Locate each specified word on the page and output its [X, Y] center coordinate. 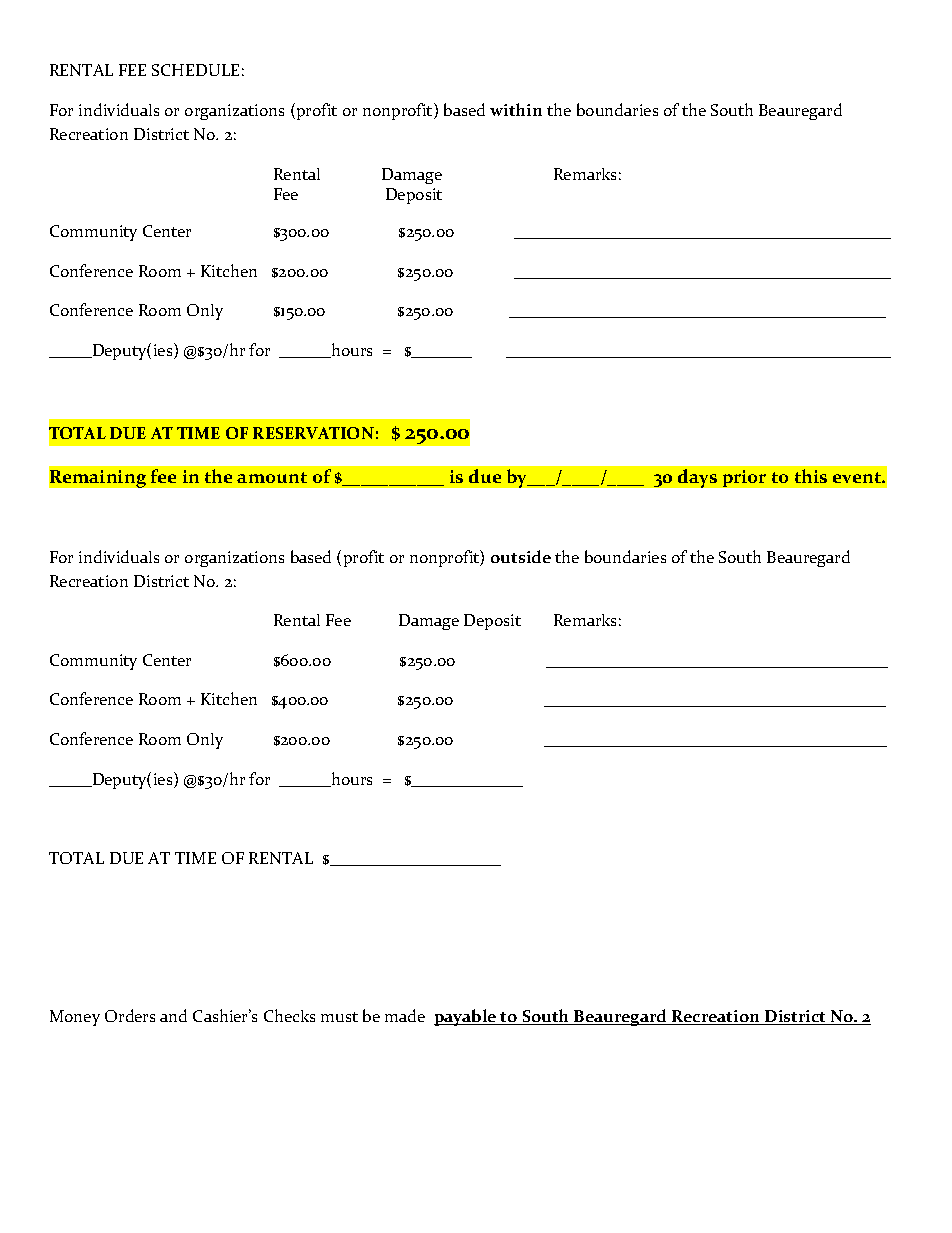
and [173, 1015]
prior [744, 478]
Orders [130, 1015]
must [339, 1017]
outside [521, 556]
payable [466, 1017]
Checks [289, 1015]
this [811, 476]
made [405, 1015]
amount [272, 477]
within [516, 109]
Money [75, 1018]
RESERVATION [313, 433]
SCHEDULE [195, 70]
